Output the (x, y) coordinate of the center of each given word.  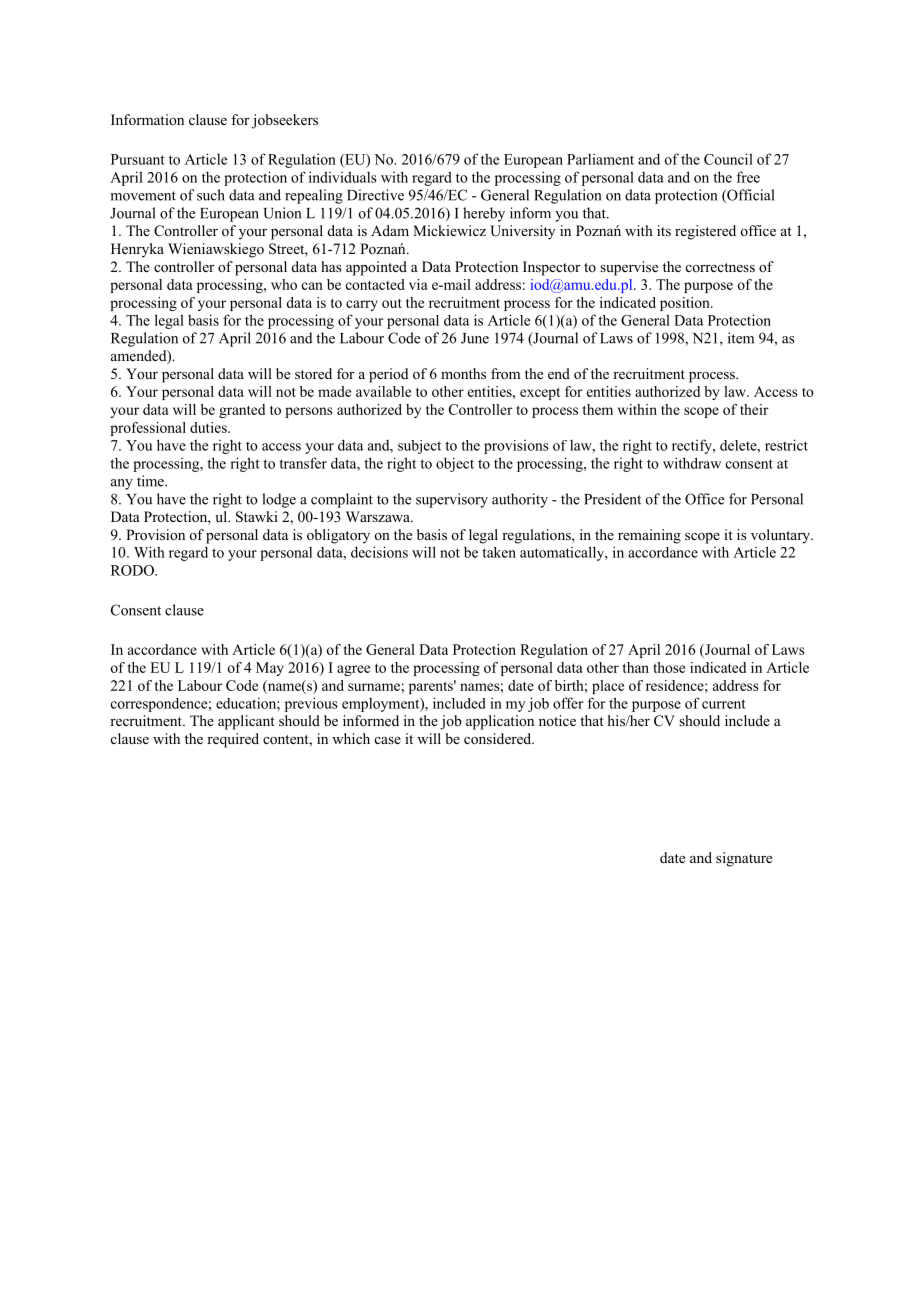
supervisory (452, 500)
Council (728, 159)
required (233, 740)
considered (499, 738)
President (612, 499)
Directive (375, 195)
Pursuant (138, 159)
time (151, 481)
